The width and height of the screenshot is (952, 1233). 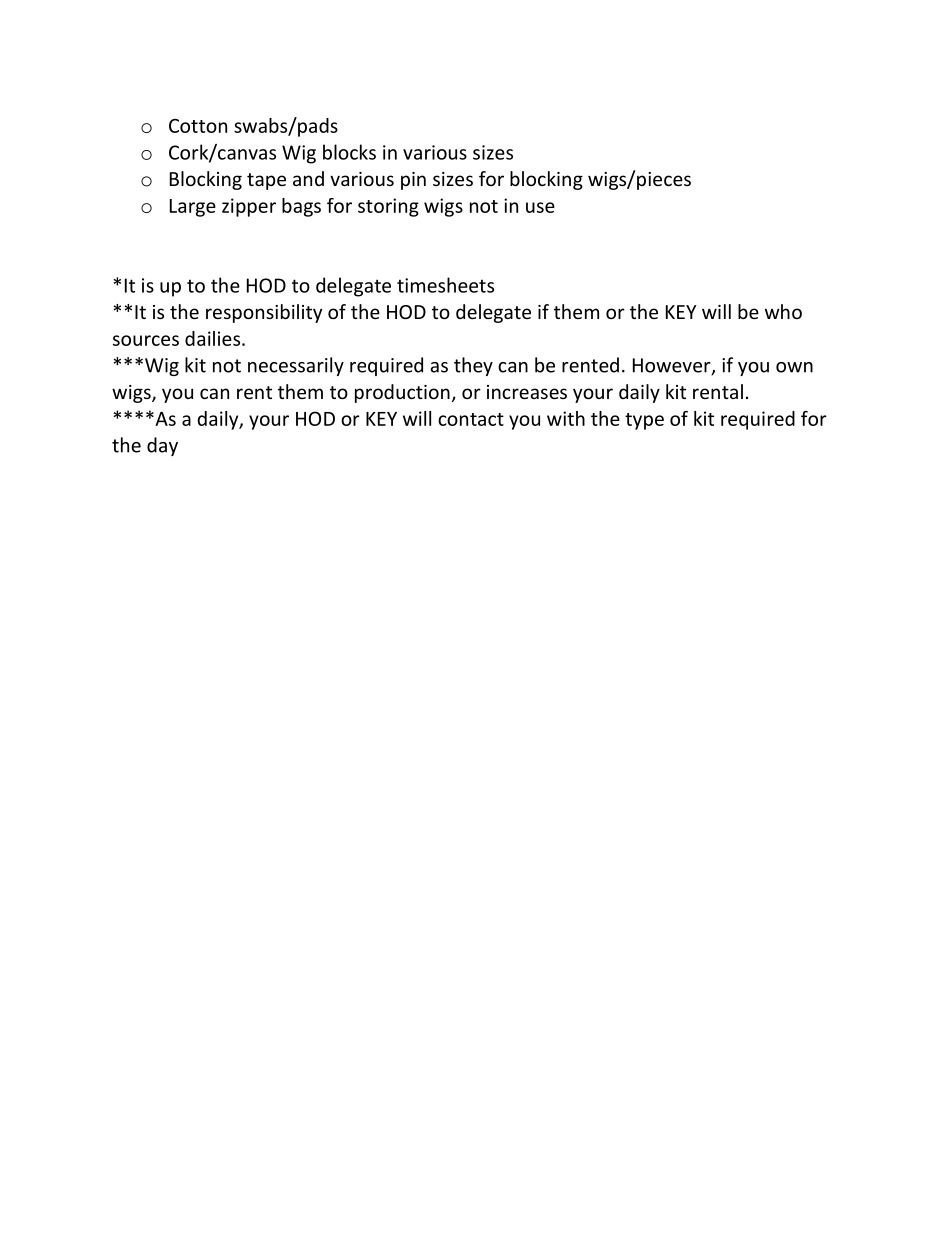 What do you see at coordinates (783, 311) in the screenshot?
I see `who` at bounding box center [783, 311].
